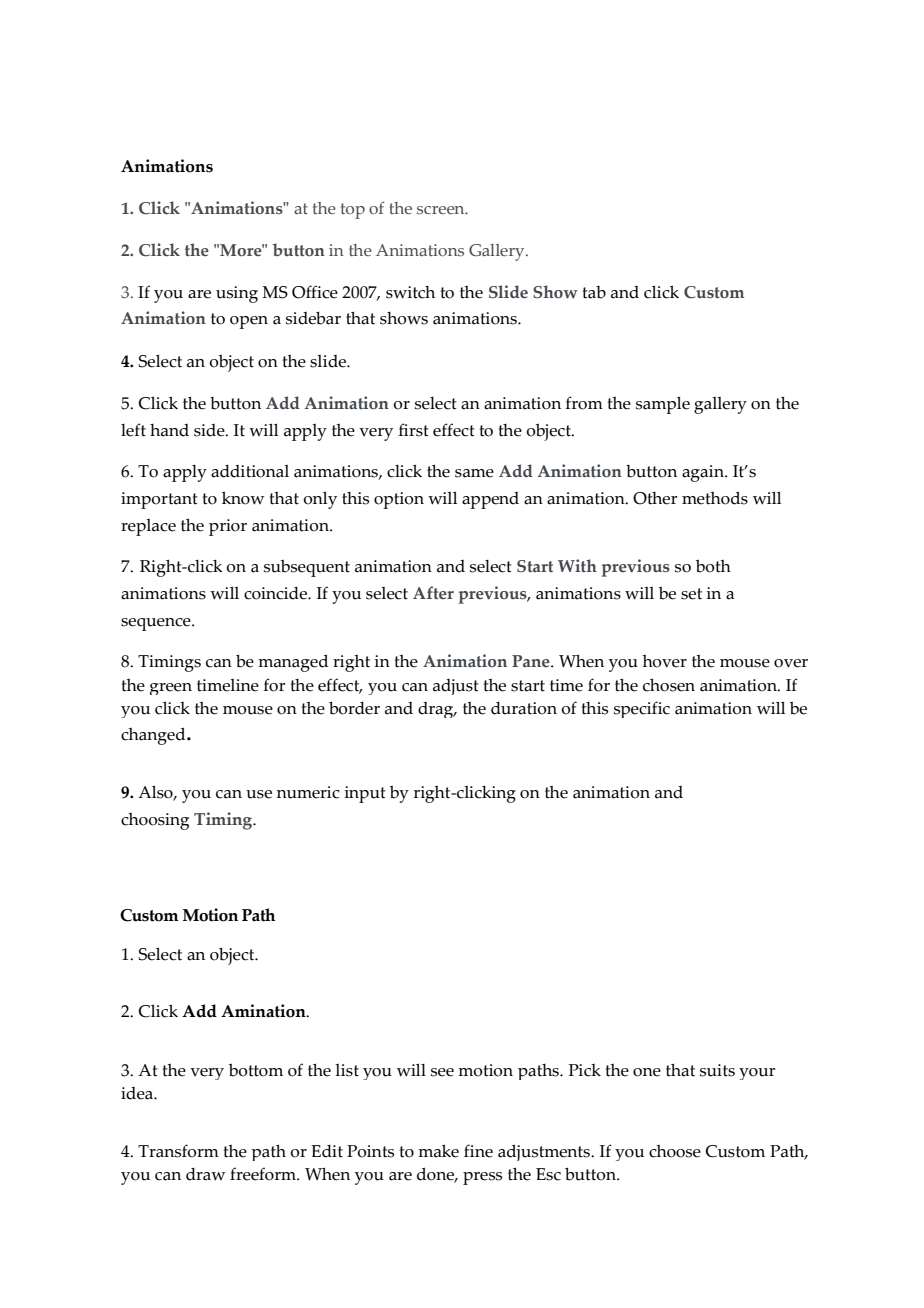 The image size is (924, 1308). I want to click on suits, so click(717, 1070).
